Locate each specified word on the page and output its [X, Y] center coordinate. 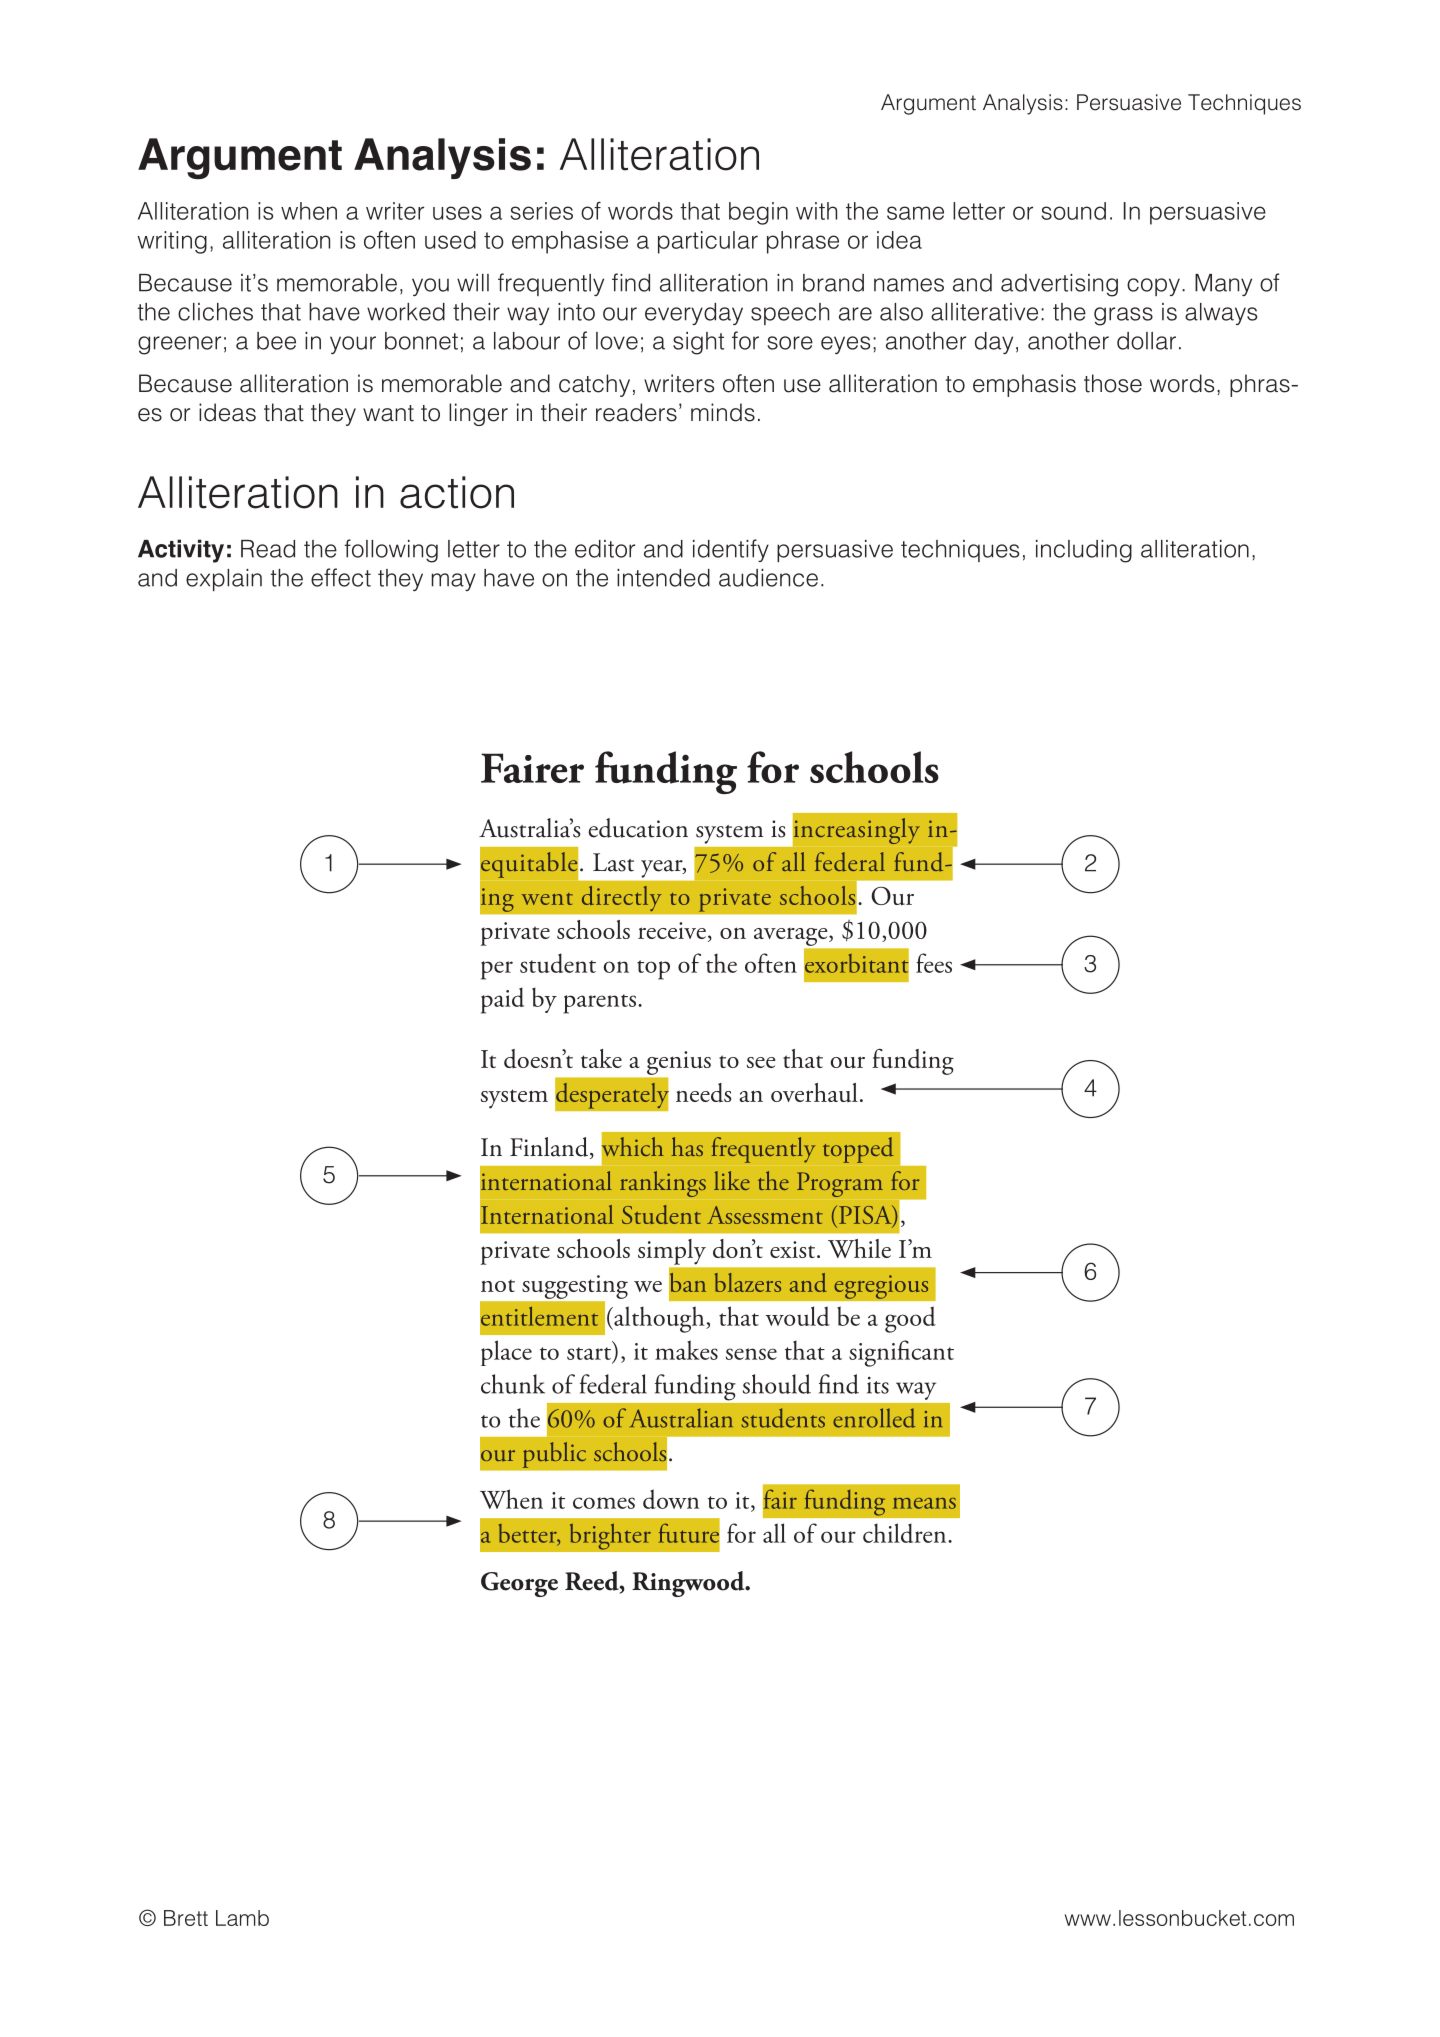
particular [708, 242]
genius [679, 1063]
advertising [1059, 285]
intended [663, 578]
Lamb [242, 1918]
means [924, 1503]
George [519, 1584]
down [671, 1499]
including [1084, 551]
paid [502, 1000]
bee [276, 341]
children [906, 1533]
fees [934, 963]
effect [341, 577]
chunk [513, 1384]
